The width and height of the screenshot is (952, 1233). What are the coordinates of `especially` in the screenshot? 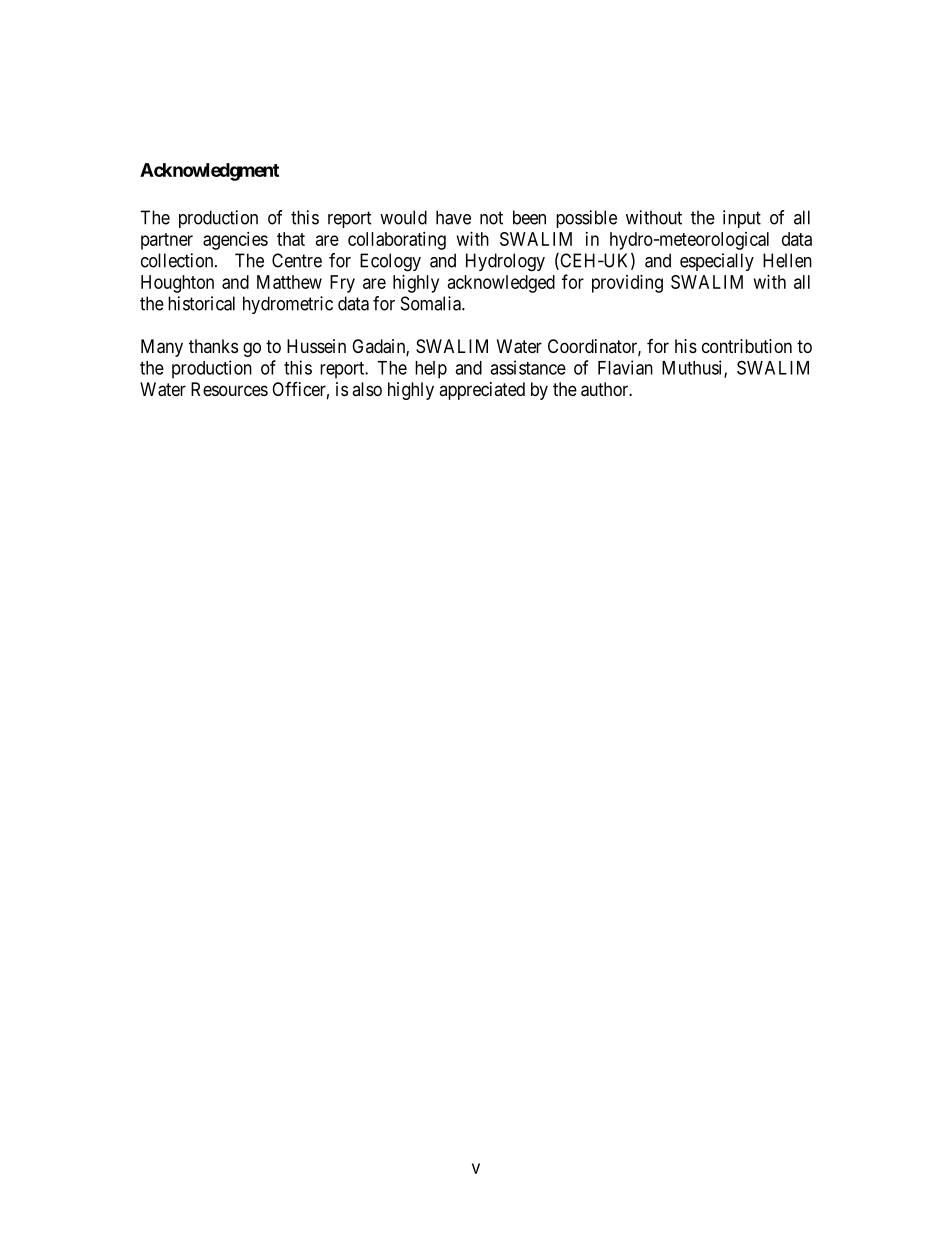 It's located at (717, 262).
